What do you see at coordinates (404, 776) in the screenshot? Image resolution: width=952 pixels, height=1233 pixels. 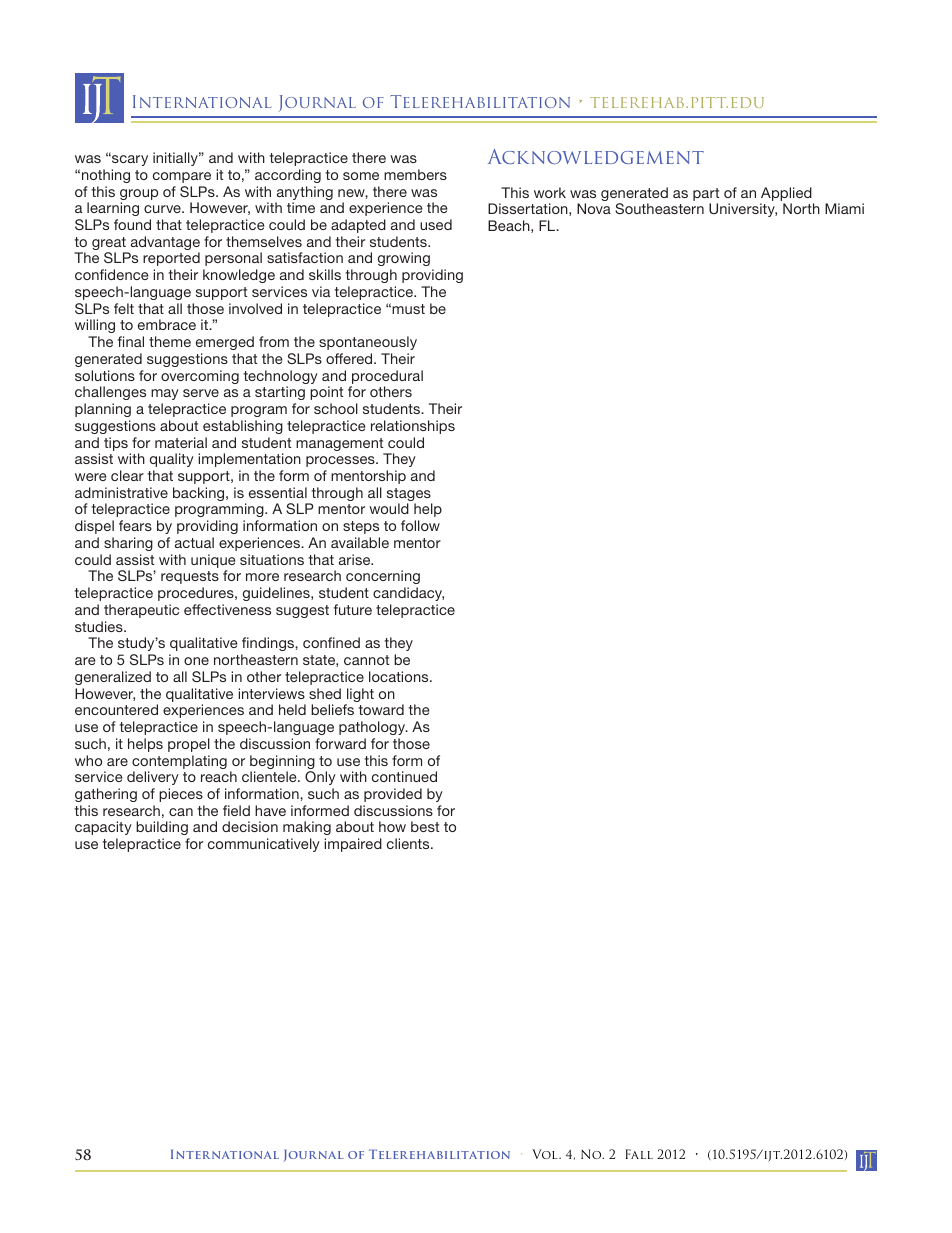 I see `continued` at bounding box center [404, 776].
